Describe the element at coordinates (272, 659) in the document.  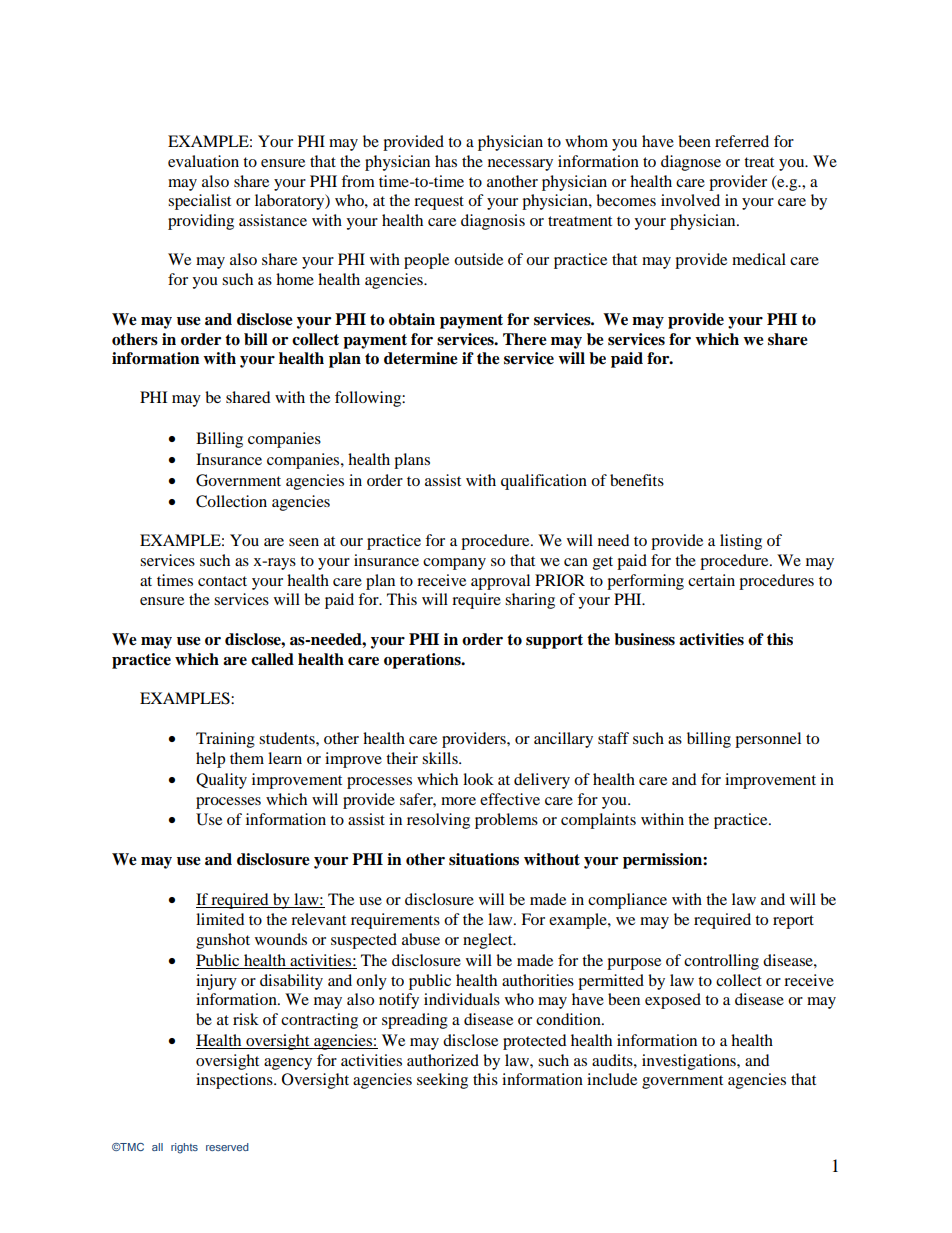
I see `called` at that location.
